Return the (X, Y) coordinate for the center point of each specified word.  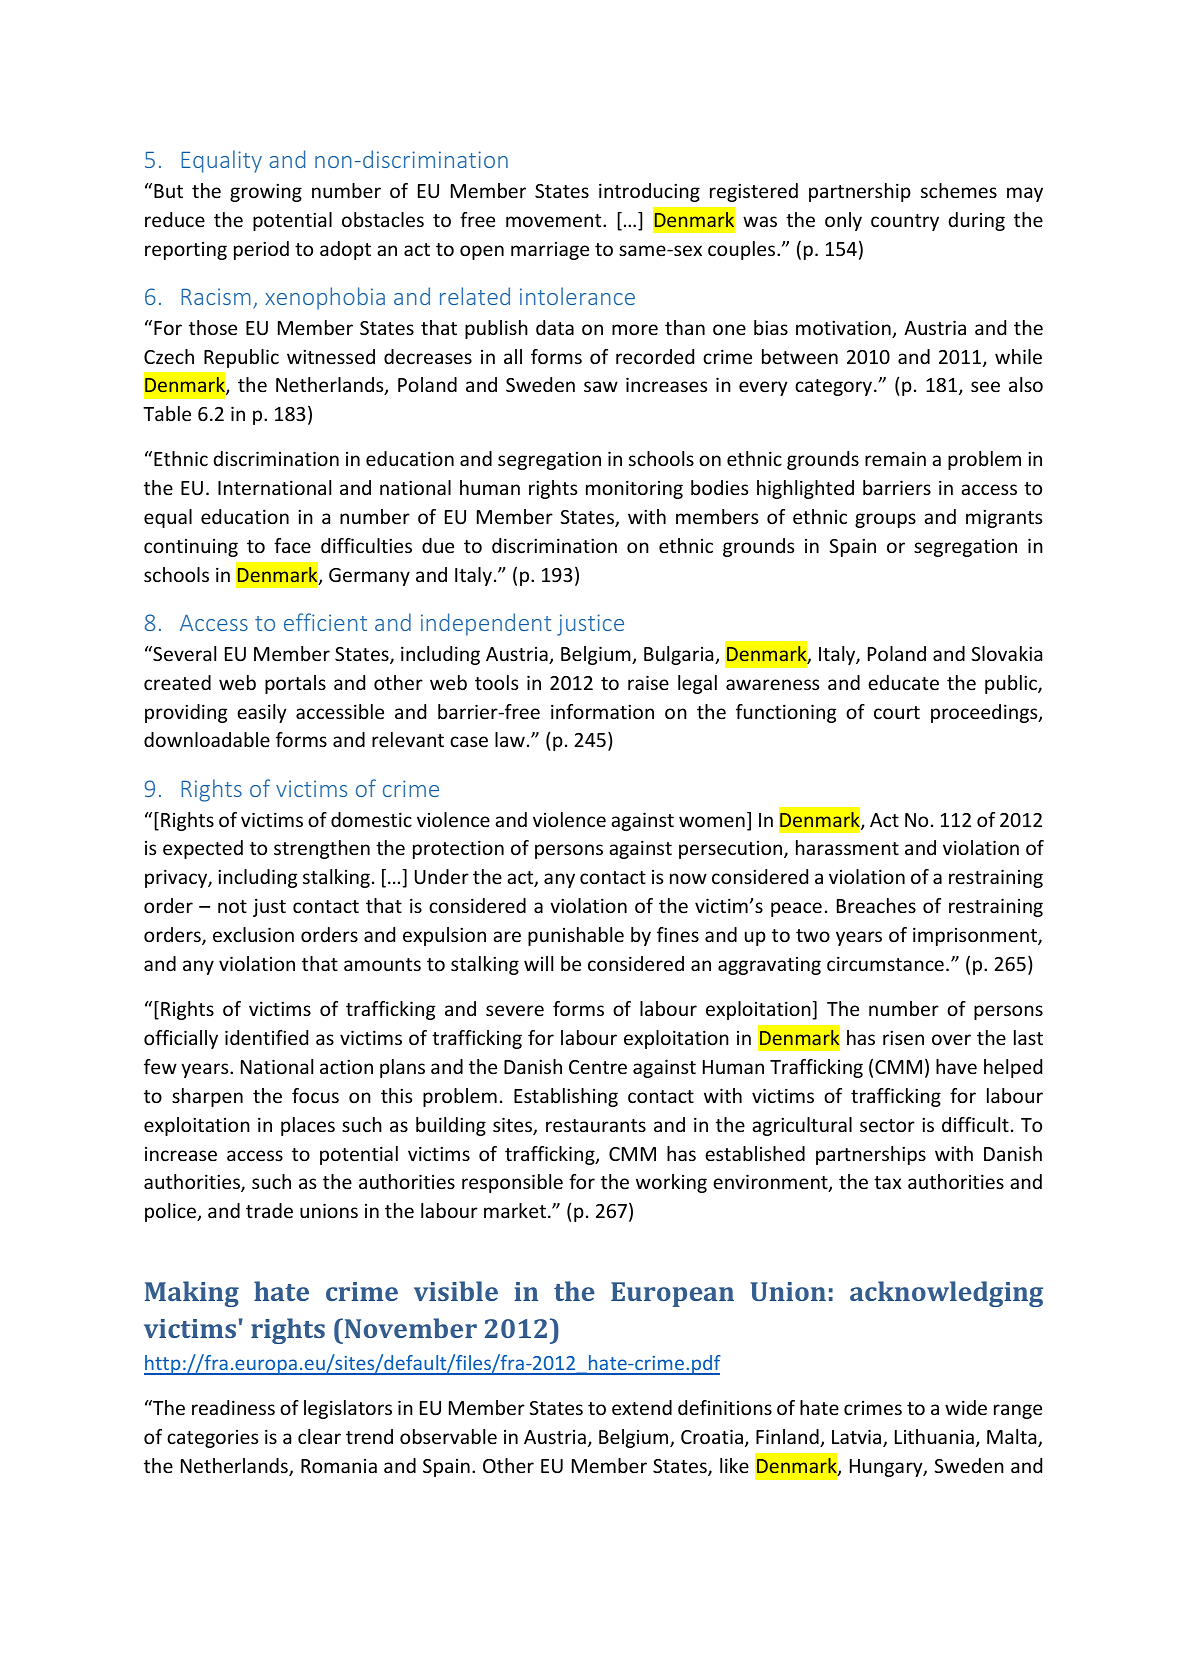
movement (555, 220)
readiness (233, 1407)
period (261, 250)
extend (642, 1407)
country (905, 222)
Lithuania (934, 1436)
